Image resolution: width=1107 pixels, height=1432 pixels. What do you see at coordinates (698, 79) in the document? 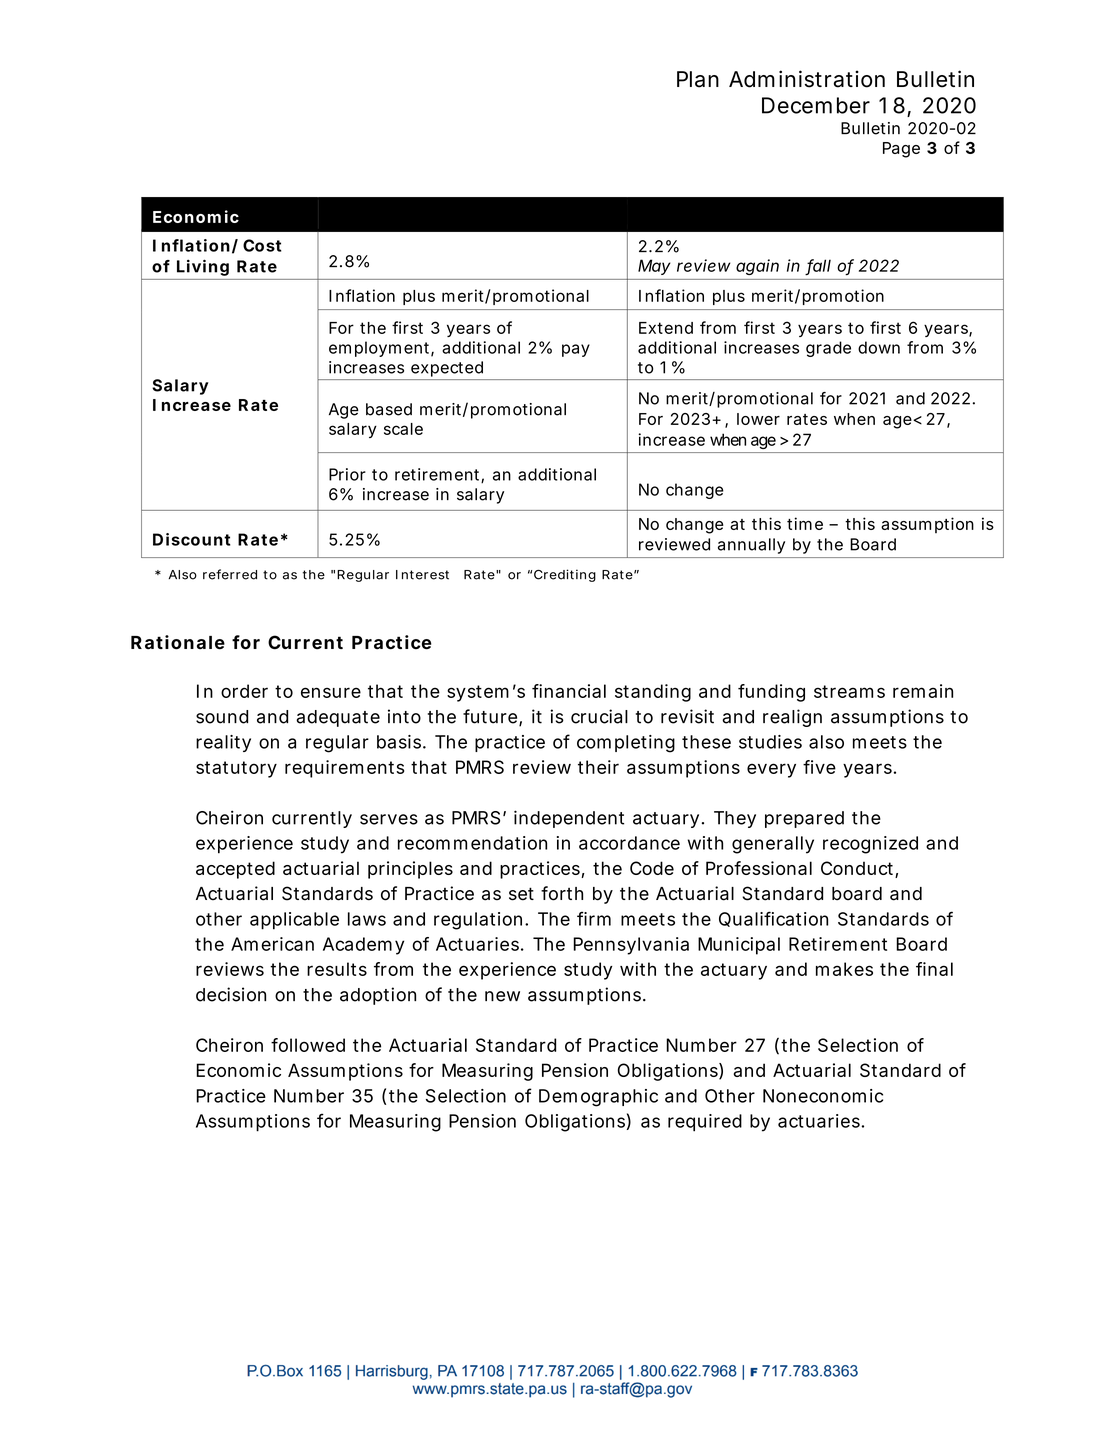
I see `Plan` at bounding box center [698, 79].
